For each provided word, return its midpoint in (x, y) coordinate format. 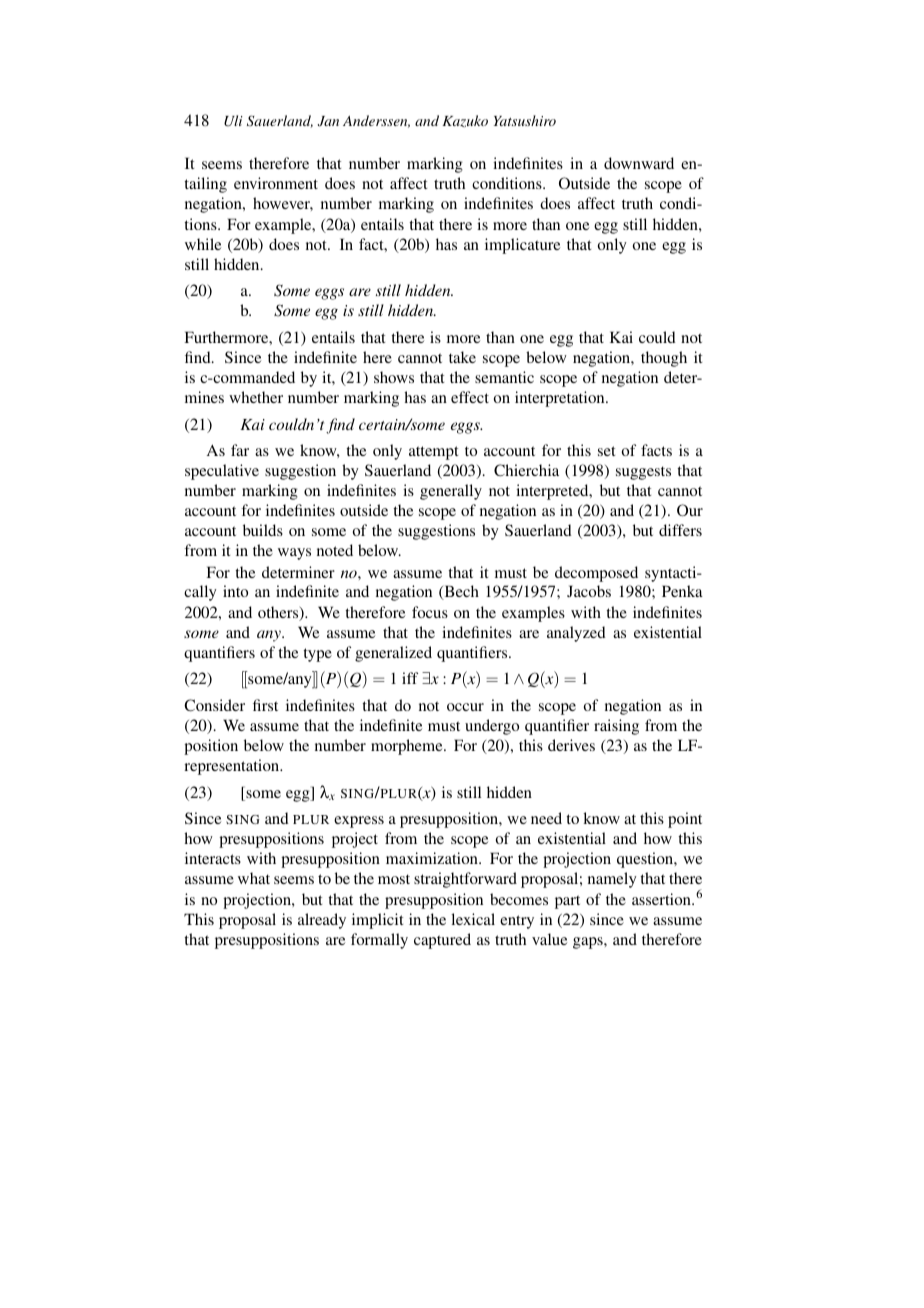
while (203, 244)
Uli (233, 121)
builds (263, 530)
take (462, 357)
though (664, 359)
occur (465, 707)
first (265, 705)
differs (680, 530)
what (254, 878)
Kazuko (465, 121)
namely (612, 880)
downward (639, 163)
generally (451, 492)
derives (571, 745)
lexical (473, 919)
